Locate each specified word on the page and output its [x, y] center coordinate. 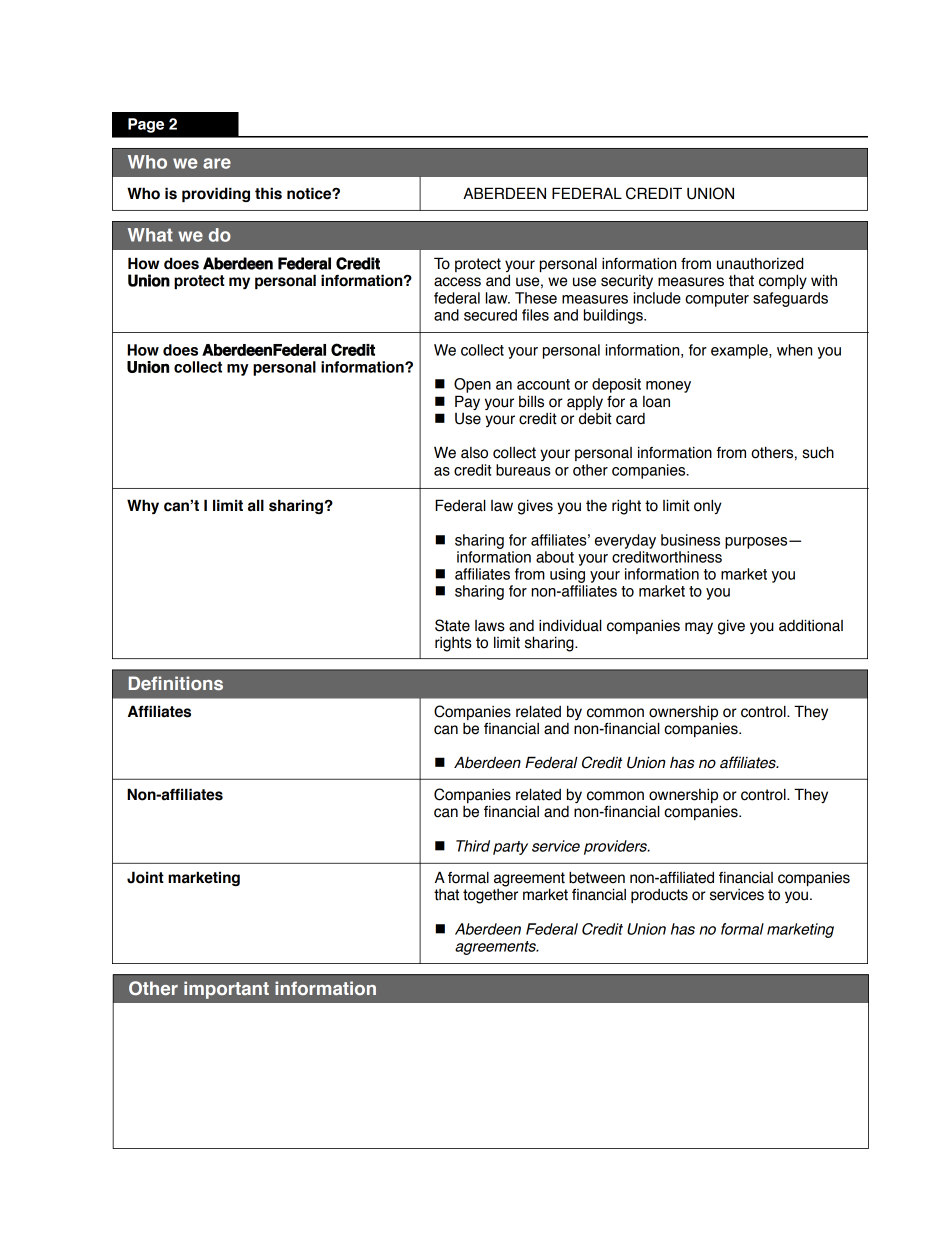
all [256, 505]
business [690, 540]
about [555, 557]
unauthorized [760, 263]
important [226, 990]
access [457, 282]
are [217, 163]
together [490, 895]
